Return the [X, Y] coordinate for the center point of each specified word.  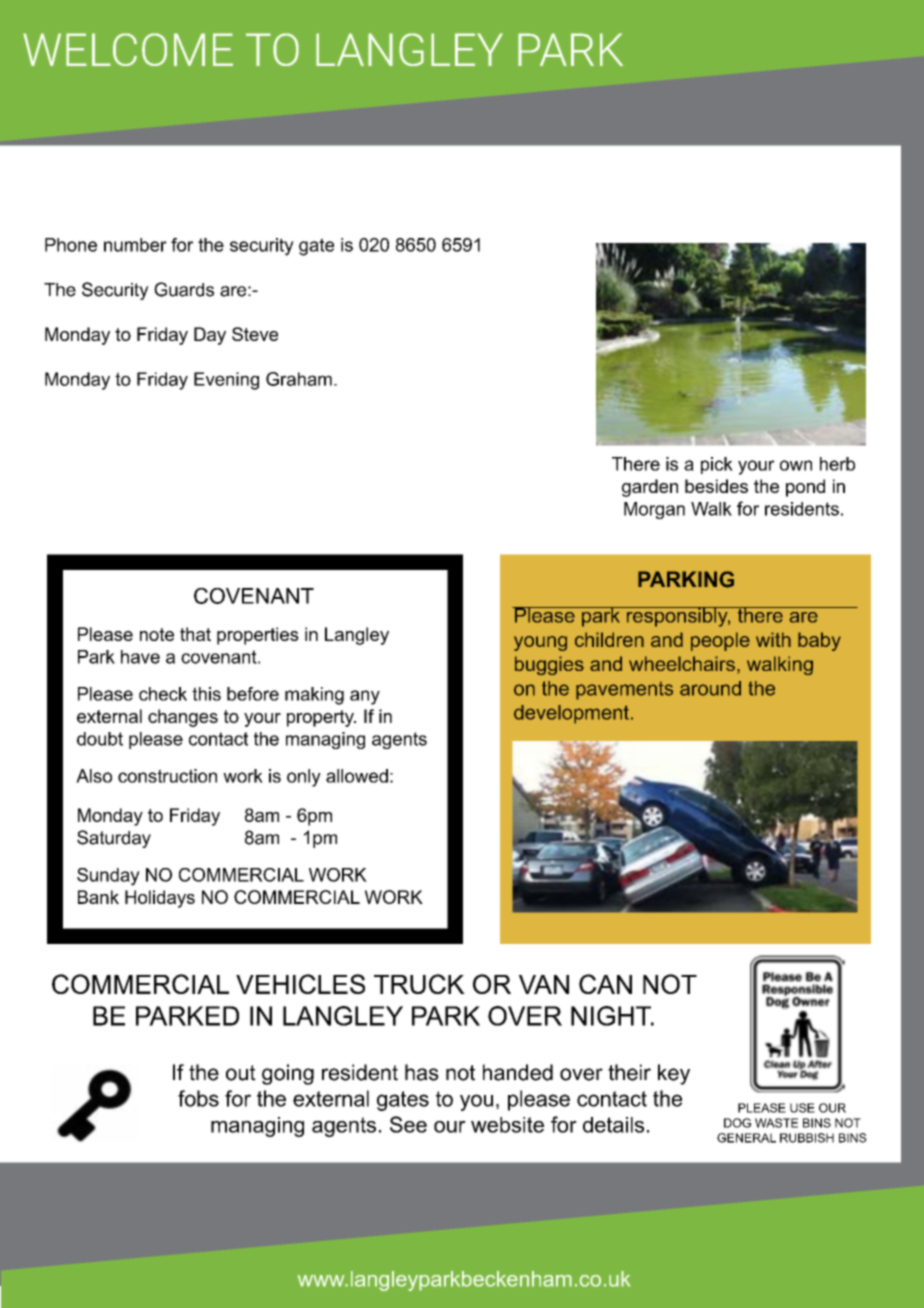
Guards [184, 289]
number [135, 245]
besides [716, 486]
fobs [198, 1098]
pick [717, 465]
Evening [226, 381]
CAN [605, 984]
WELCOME [128, 49]
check [163, 694]
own [796, 465]
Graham [299, 379]
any [365, 697]
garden [650, 488]
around [710, 688]
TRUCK [419, 984]
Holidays [160, 899]
